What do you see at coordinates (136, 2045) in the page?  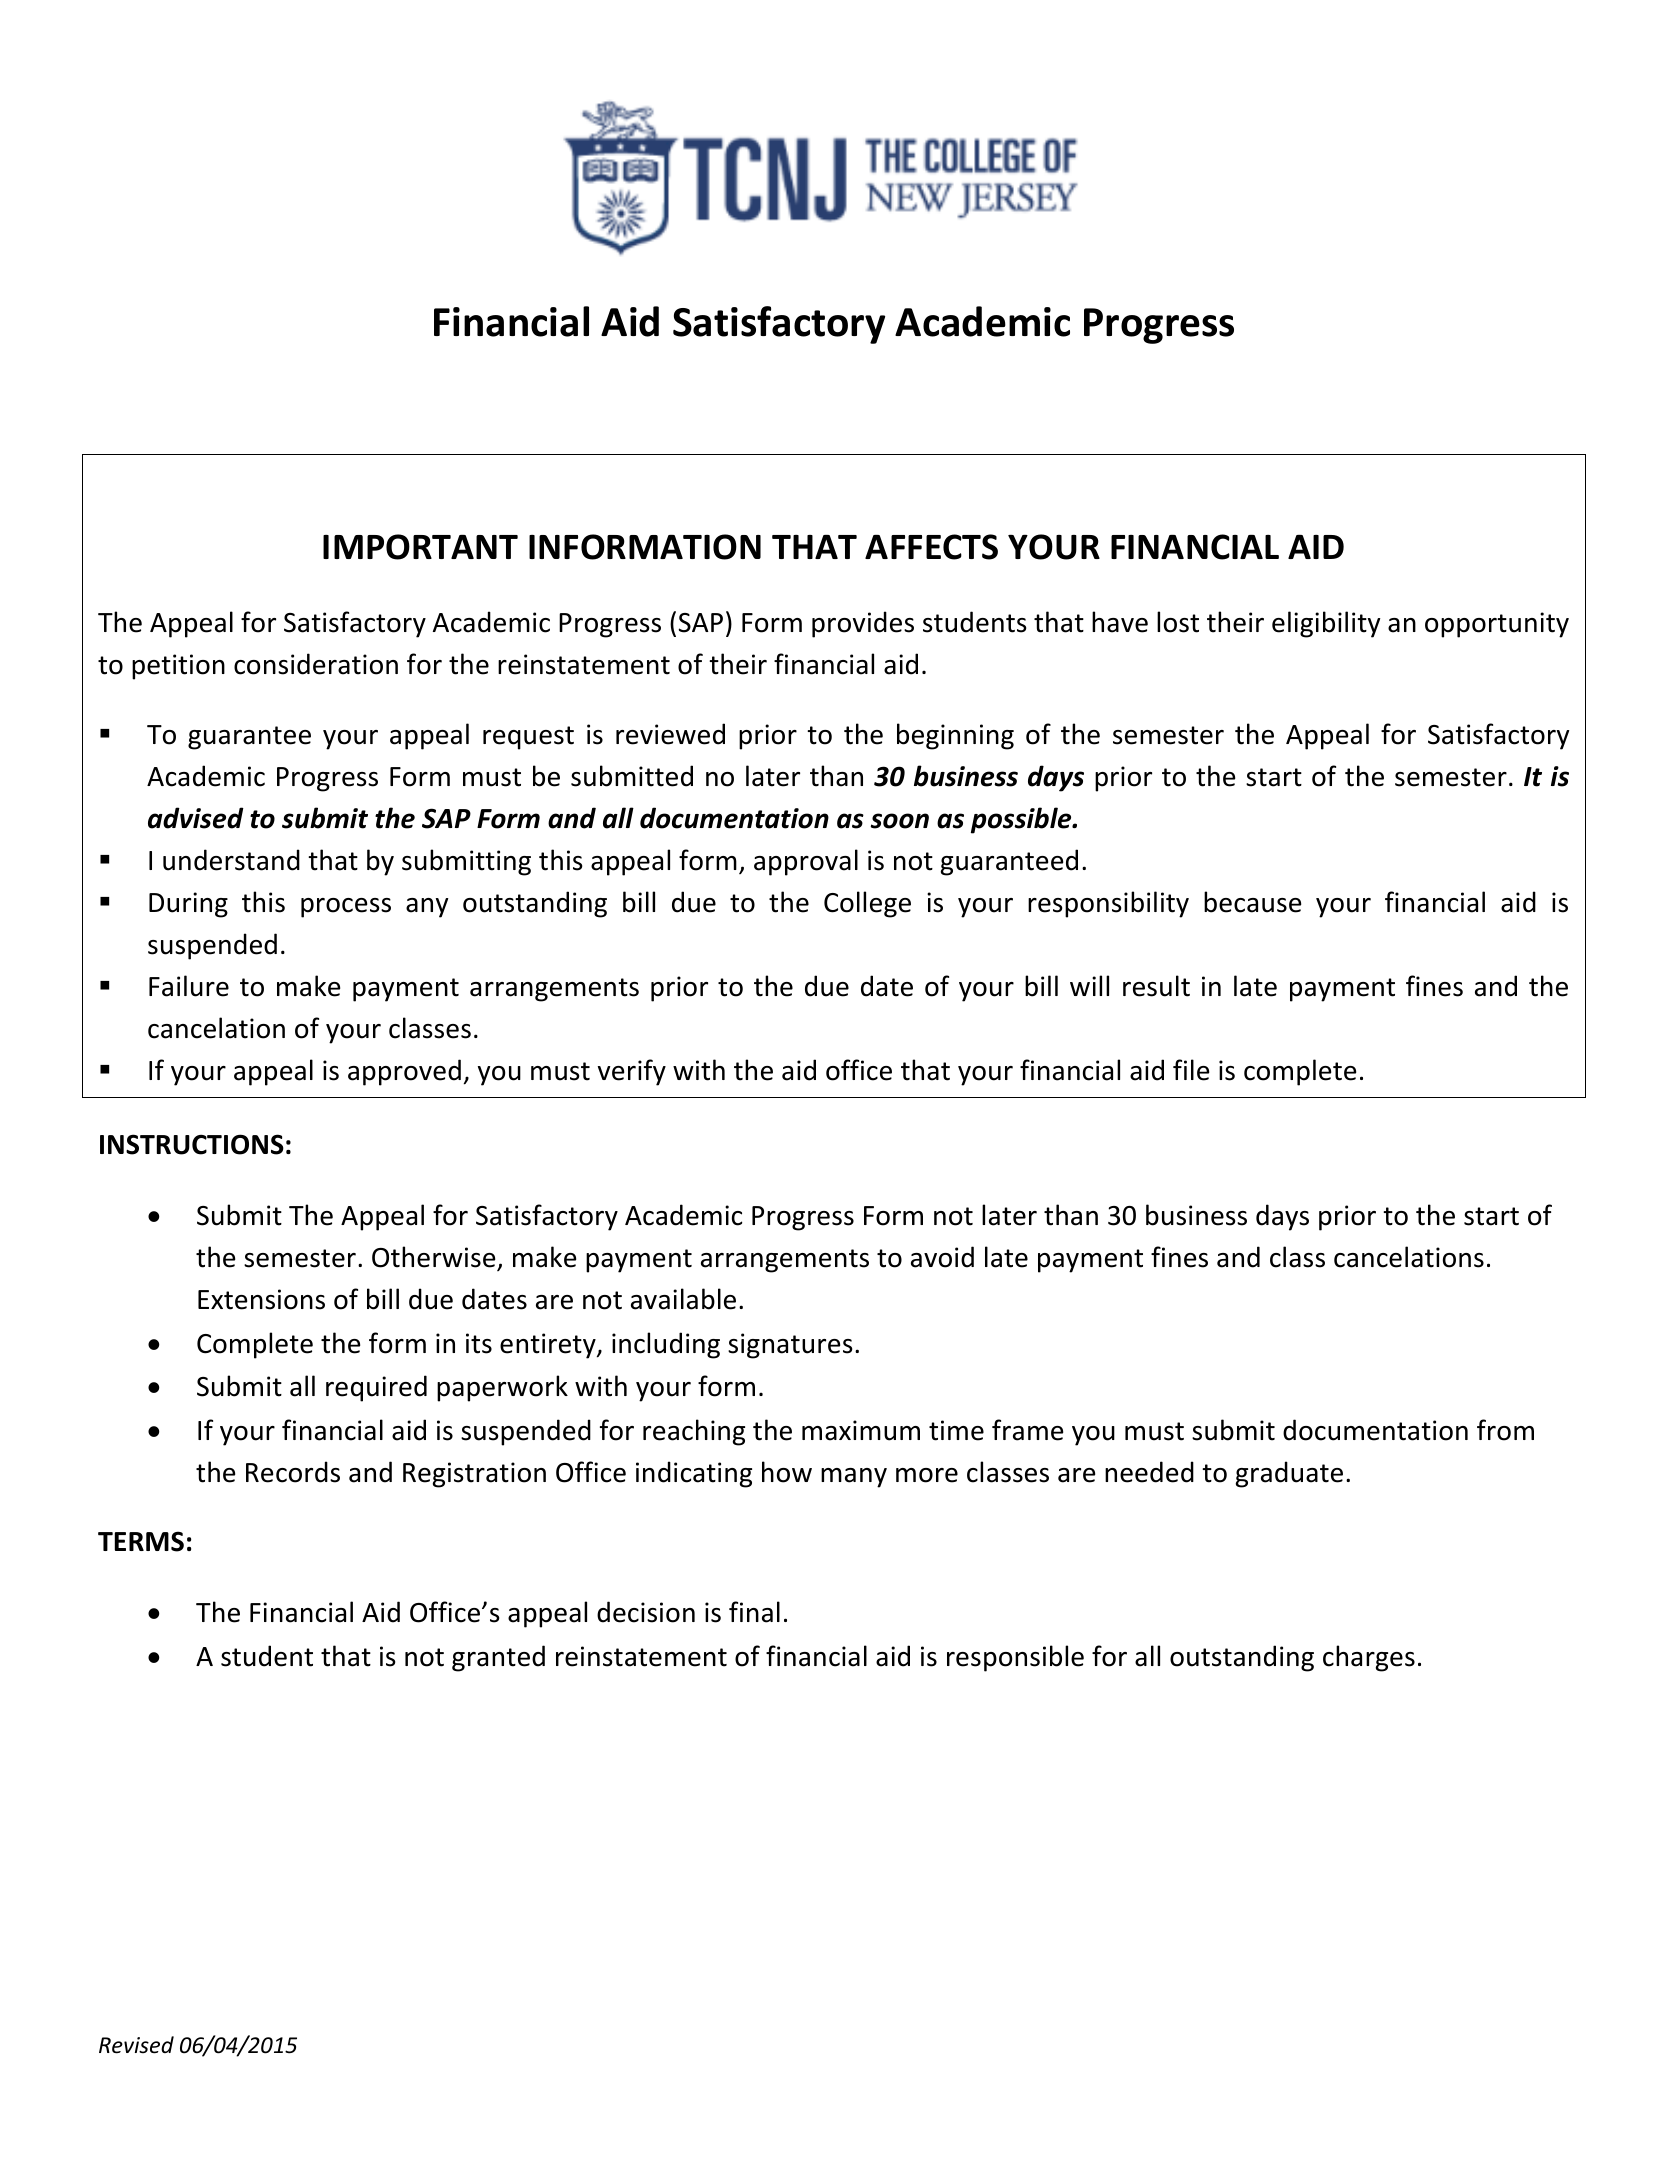 I see `Revised` at bounding box center [136, 2045].
